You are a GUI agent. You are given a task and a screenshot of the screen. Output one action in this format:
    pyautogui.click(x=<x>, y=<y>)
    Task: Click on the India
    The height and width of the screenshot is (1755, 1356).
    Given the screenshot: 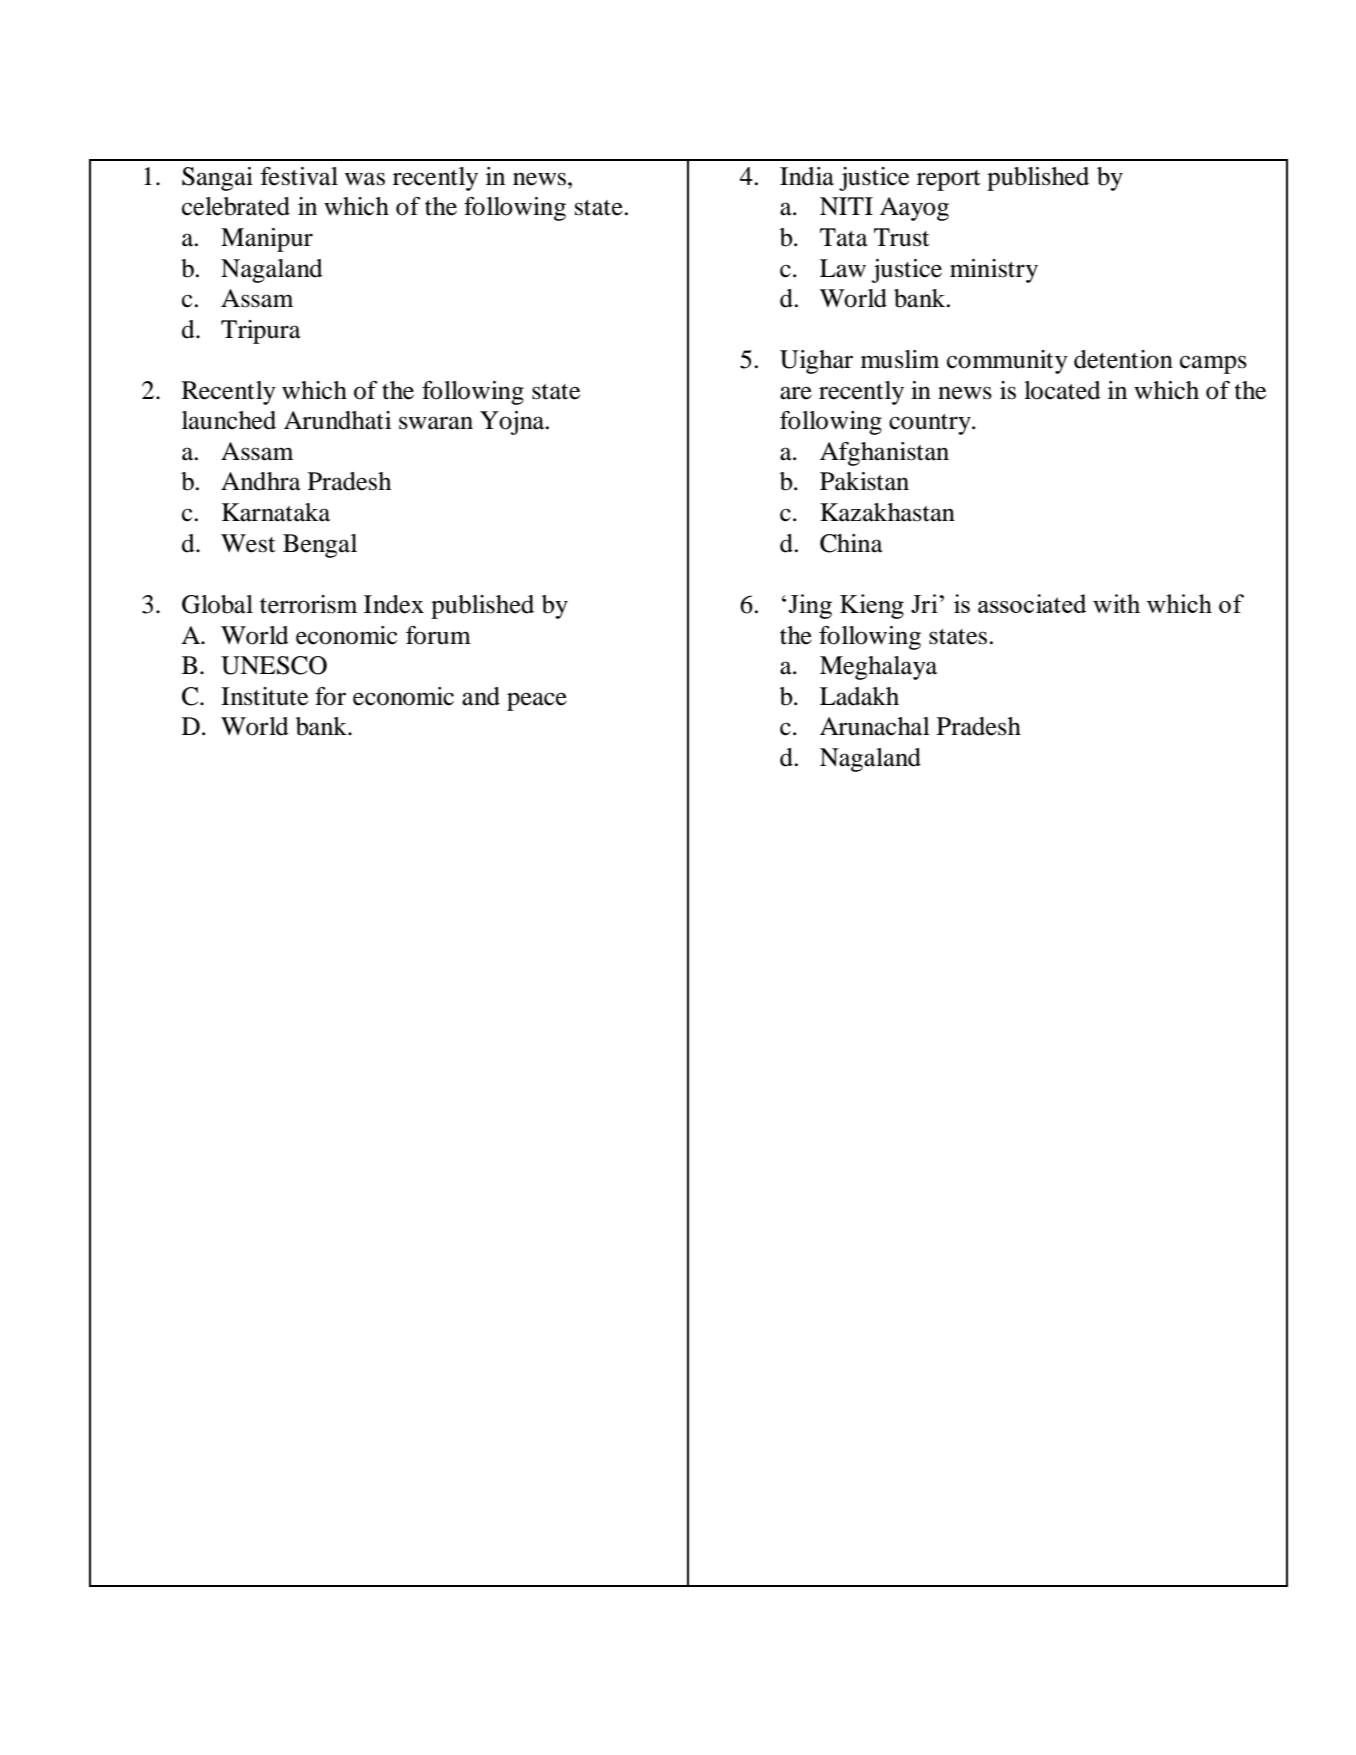 What is the action you would take?
    pyautogui.click(x=807, y=176)
